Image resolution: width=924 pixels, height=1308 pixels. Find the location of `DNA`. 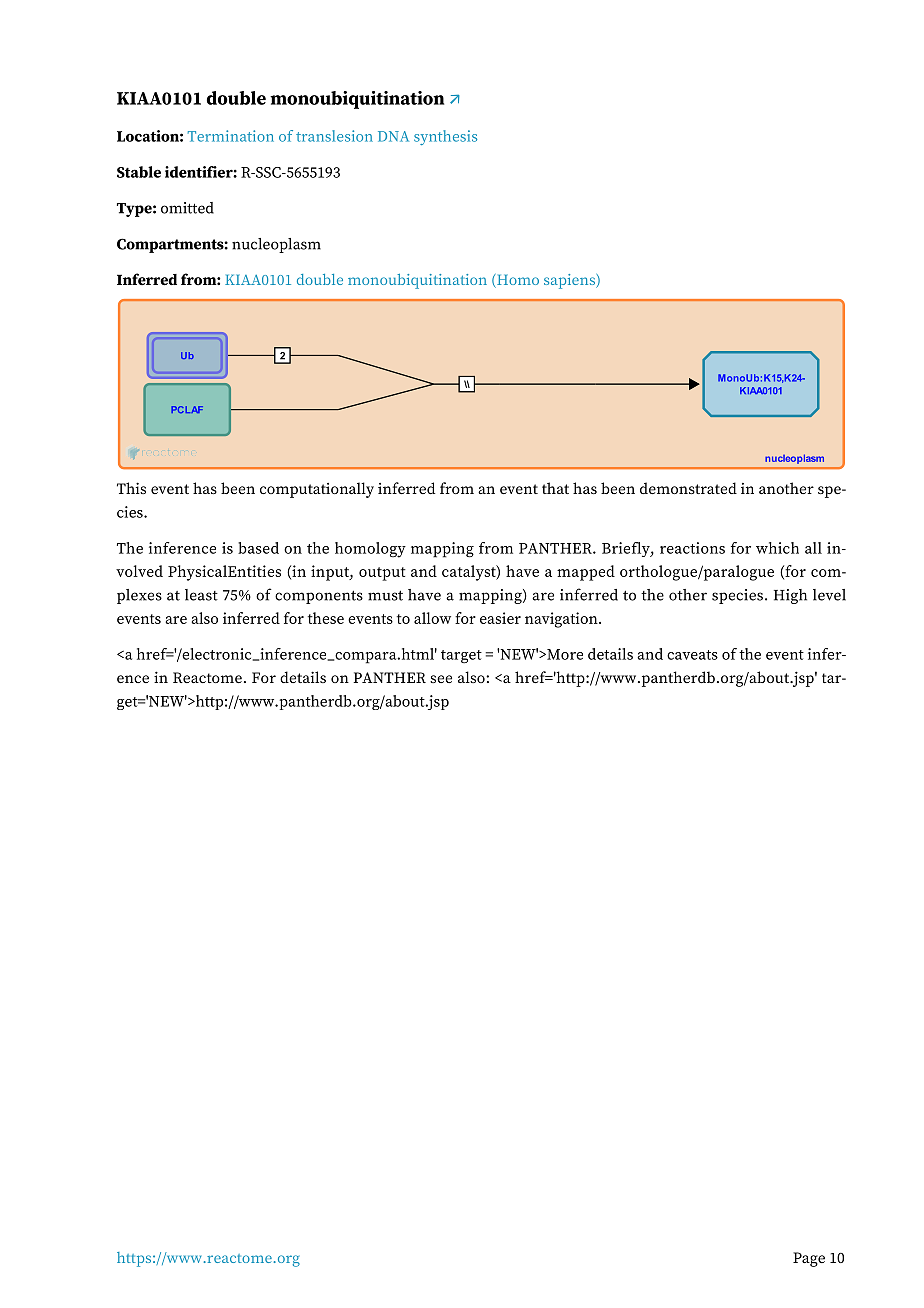

DNA is located at coordinates (393, 136).
